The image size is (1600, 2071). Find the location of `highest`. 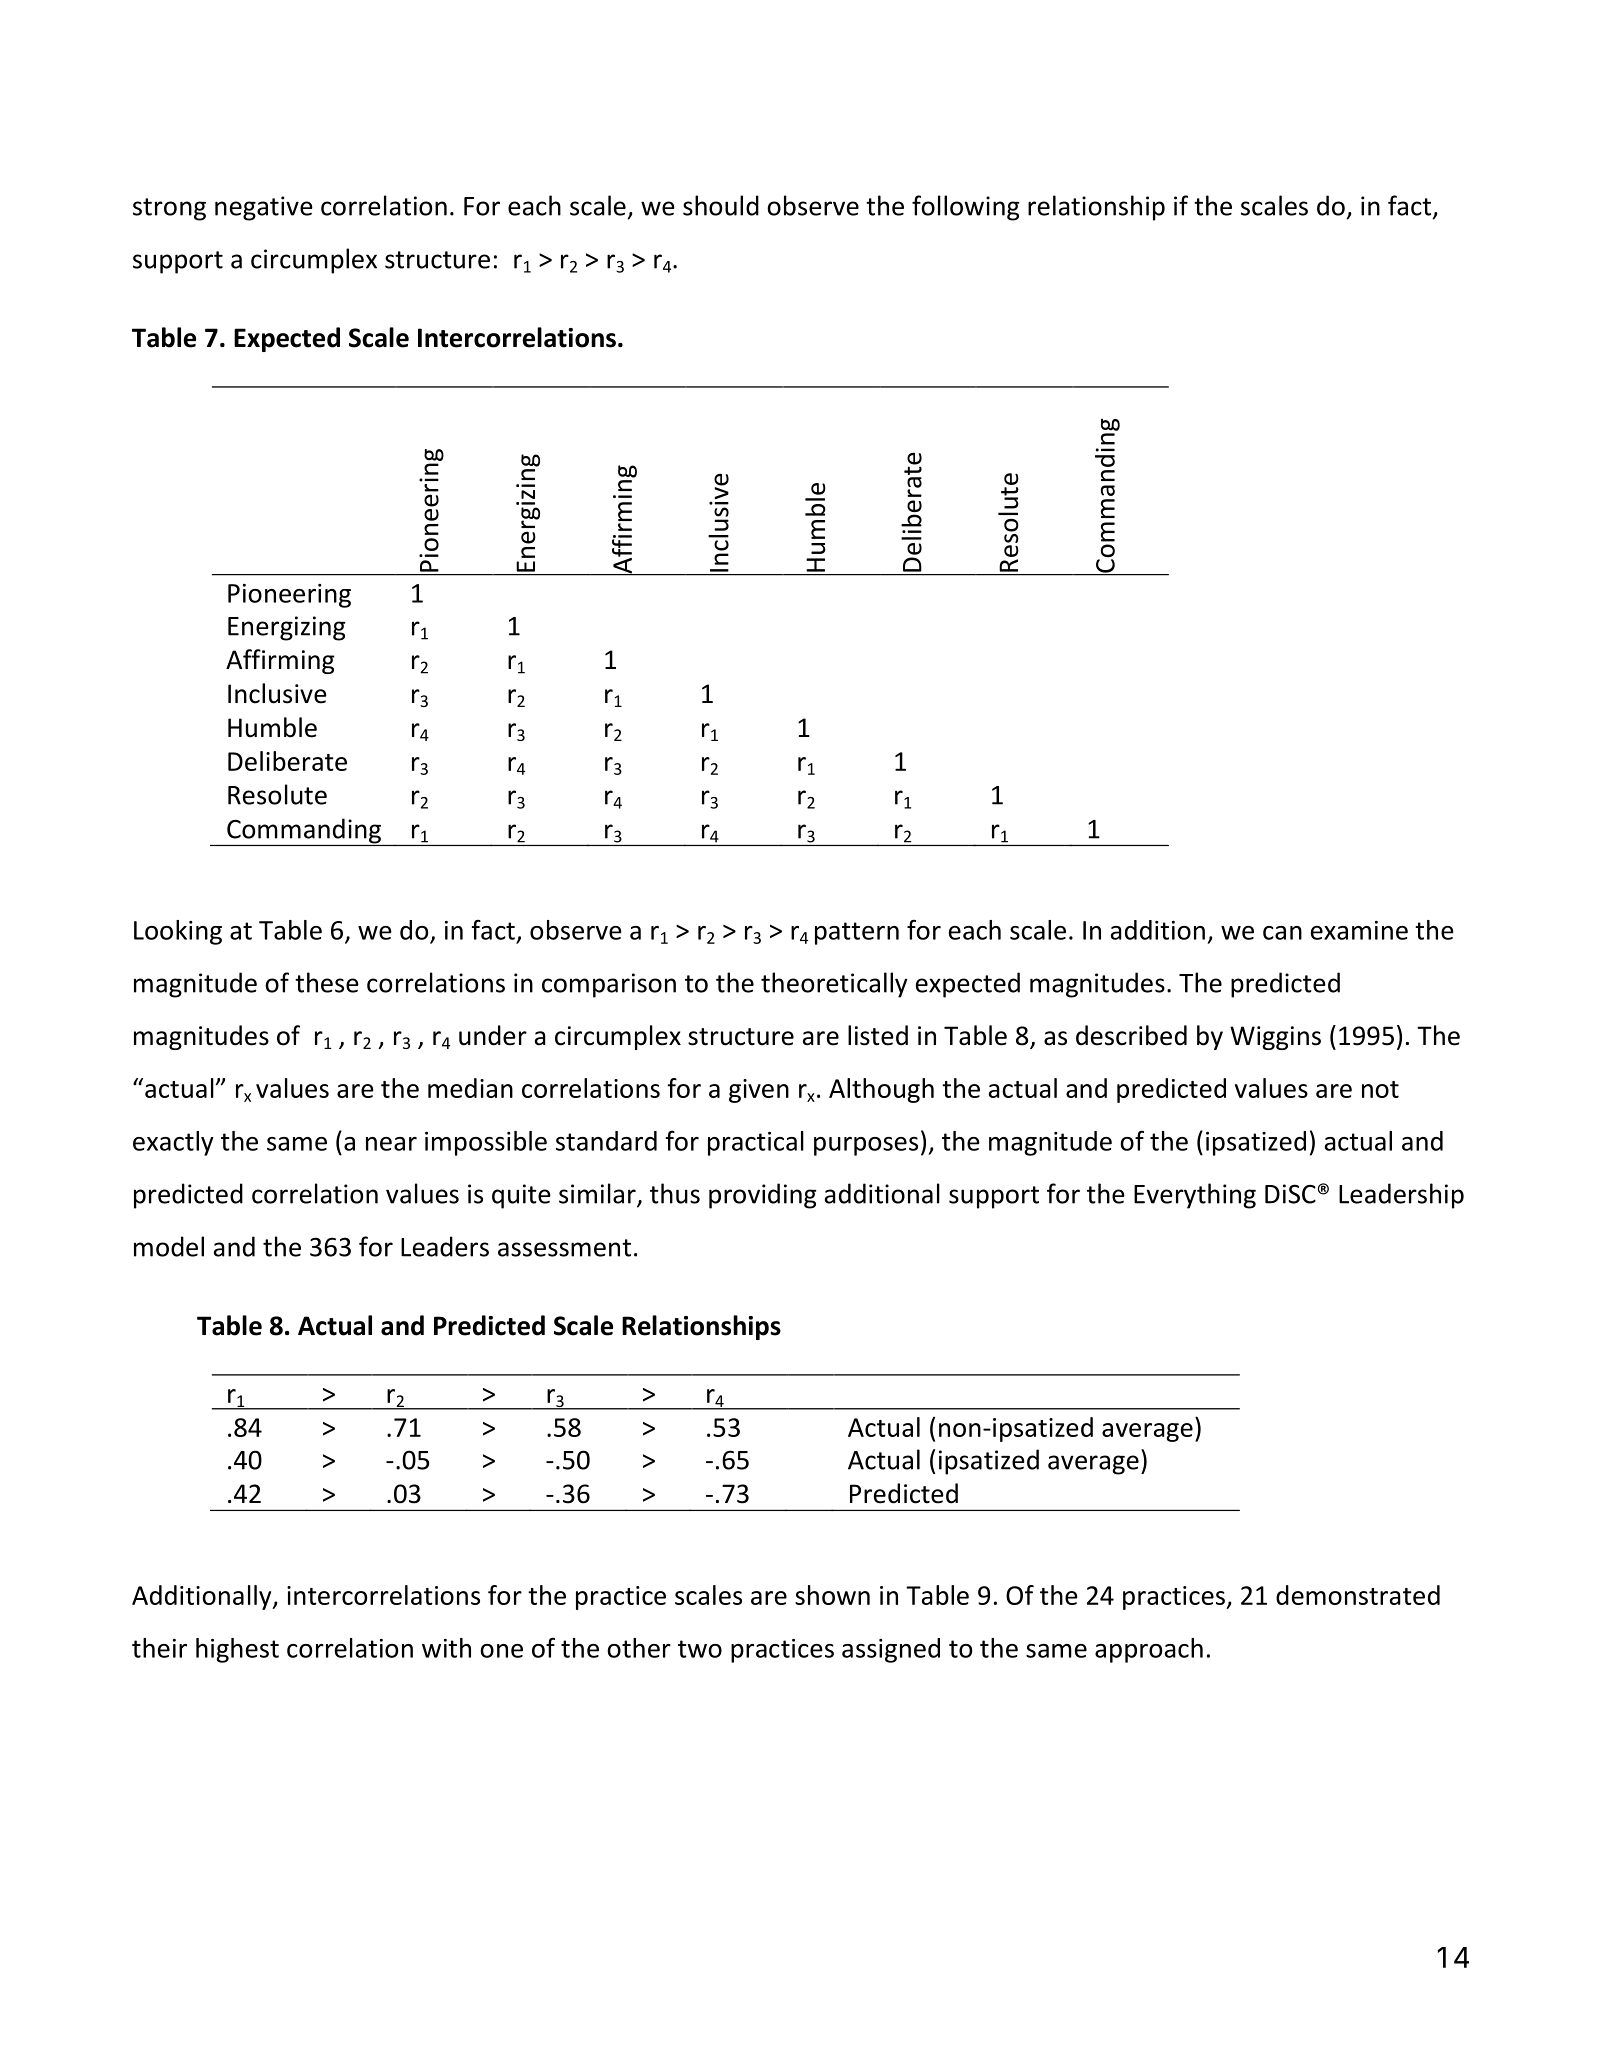

highest is located at coordinates (237, 1650).
